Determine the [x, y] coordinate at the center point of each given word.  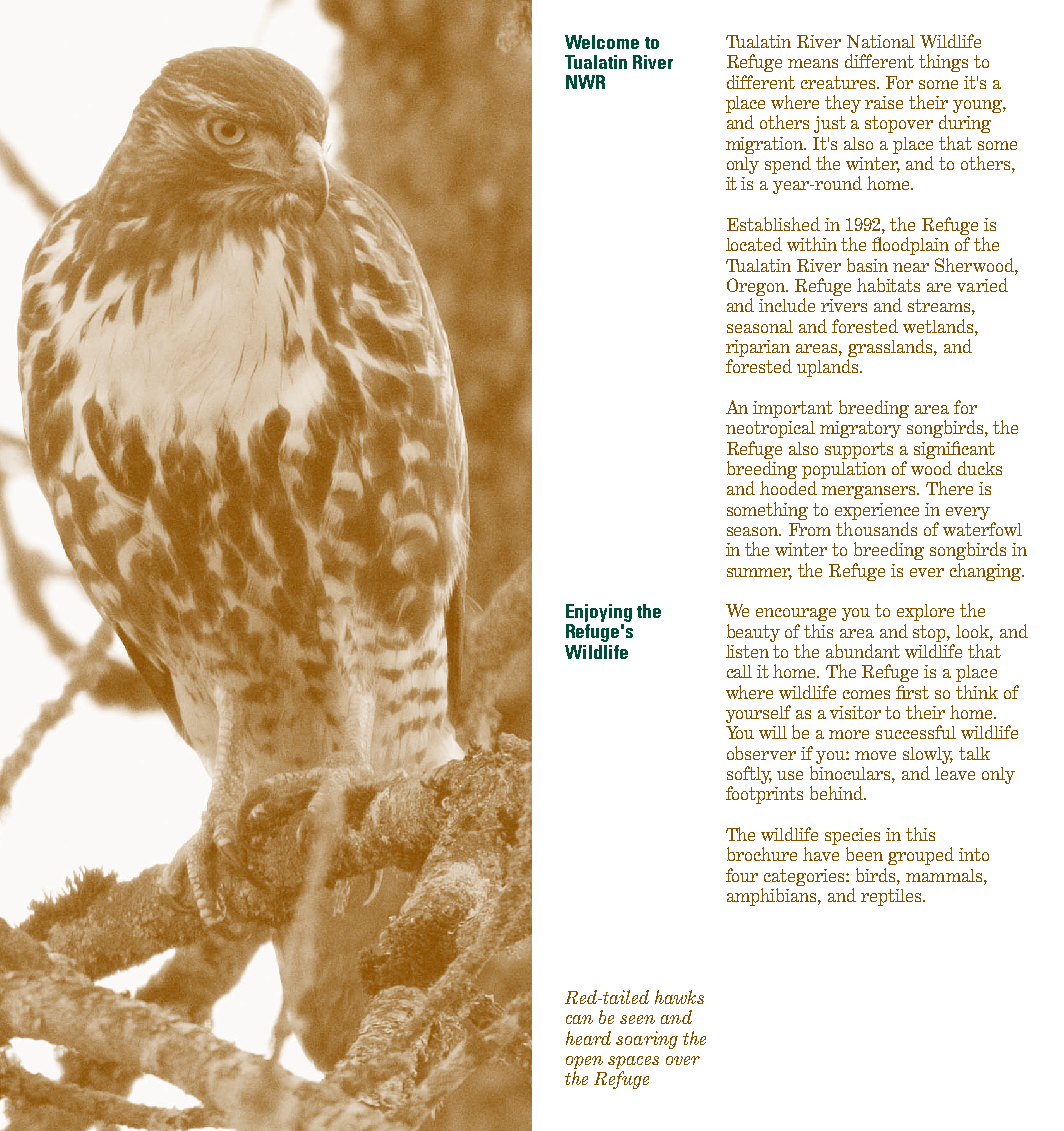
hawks [679, 997]
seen [637, 1019]
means [813, 63]
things [943, 63]
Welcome [602, 42]
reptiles [892, 897]
